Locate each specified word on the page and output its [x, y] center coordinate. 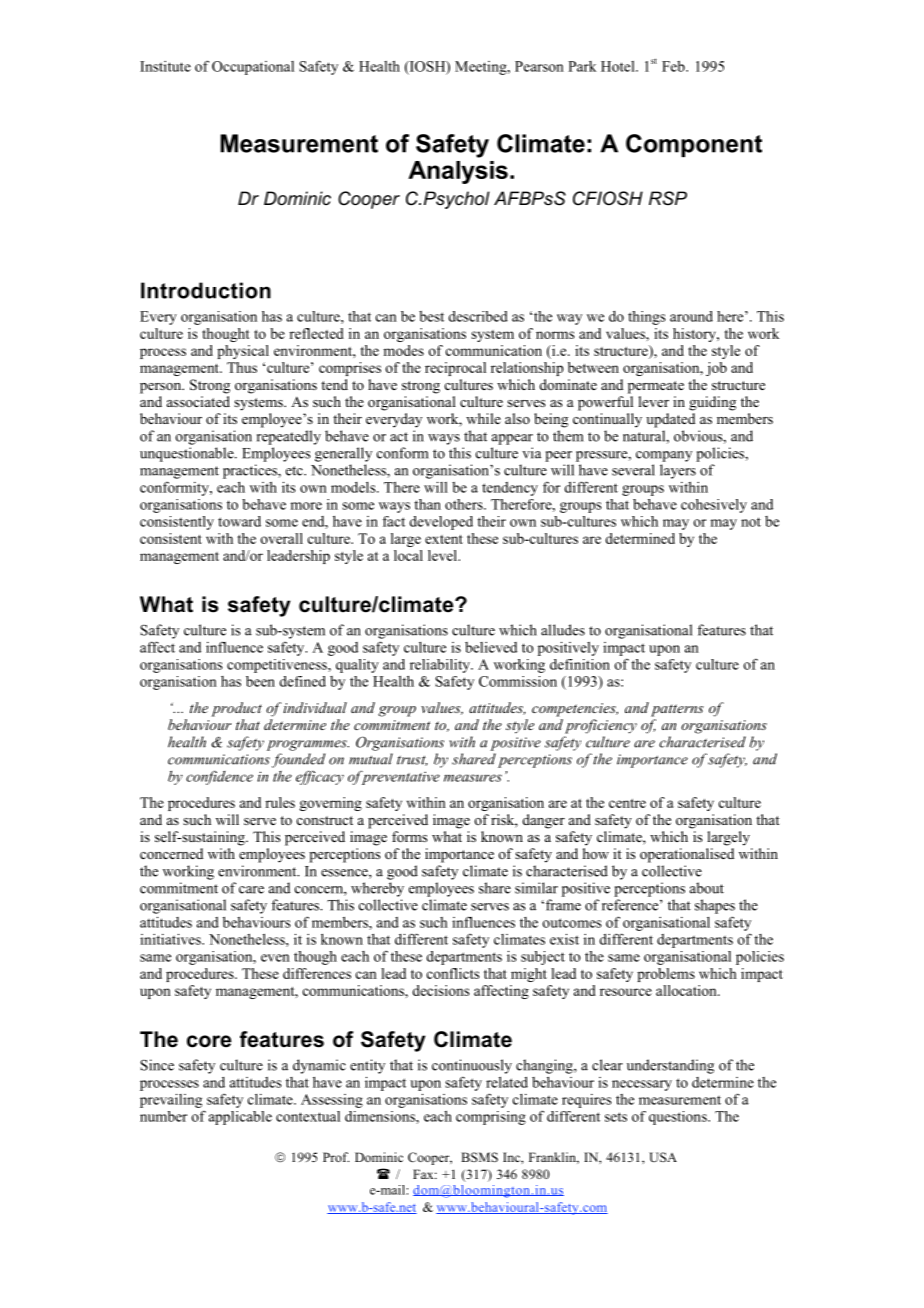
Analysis [458, 172]
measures [473, 778]
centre [627, 803]
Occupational [253, 68]
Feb [674, 66]
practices [251, 471]
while [483, 418]
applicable [240, 1118]
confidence [219, 777]
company [664, 456]
